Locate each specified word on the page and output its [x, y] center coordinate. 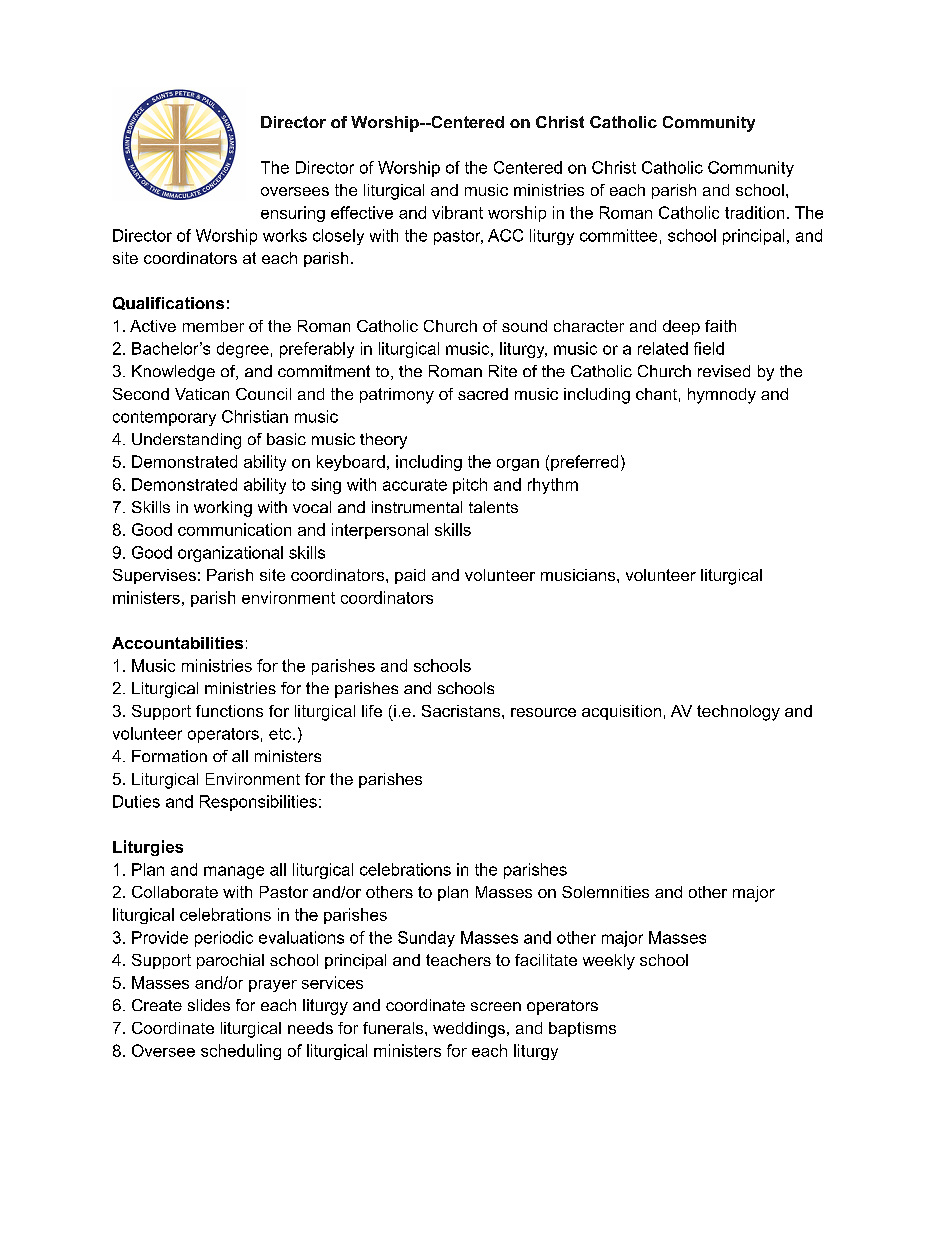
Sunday [426, 939]
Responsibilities [258, 803]
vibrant [457, 212]
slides [209, 1005]
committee [618, 235]
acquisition [621, 712]
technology [738, 713]
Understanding [186, 441]
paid [410, 576]
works [285, 235]
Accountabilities [177, 643]
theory [383, 441]
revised [724, 371]
